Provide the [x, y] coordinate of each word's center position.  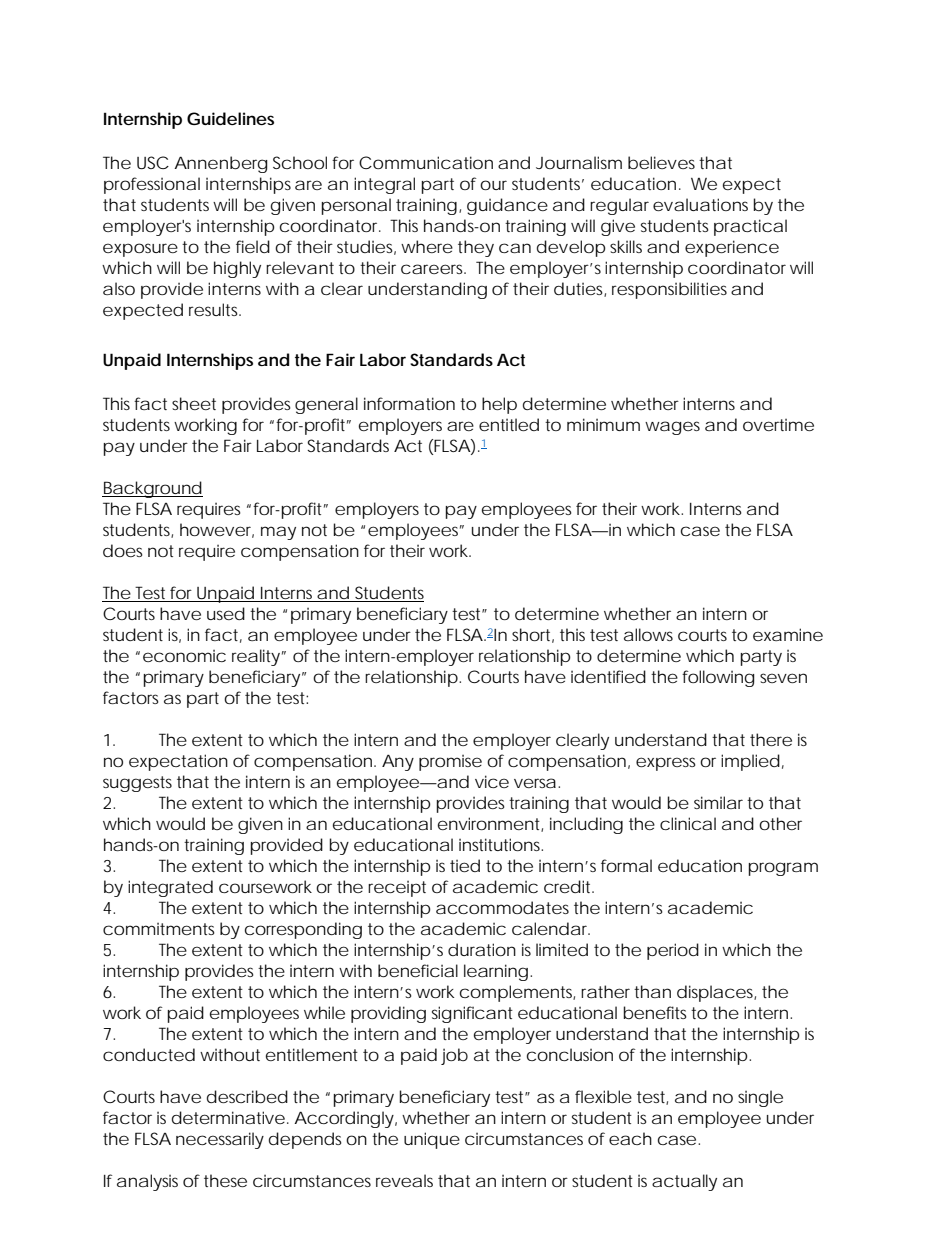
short [533, 635]
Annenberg [220, 164]
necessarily [220, 1140]
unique [432, 1140]
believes [664, 163]
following [718, 678]
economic [184, 656]
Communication [426, 162]
